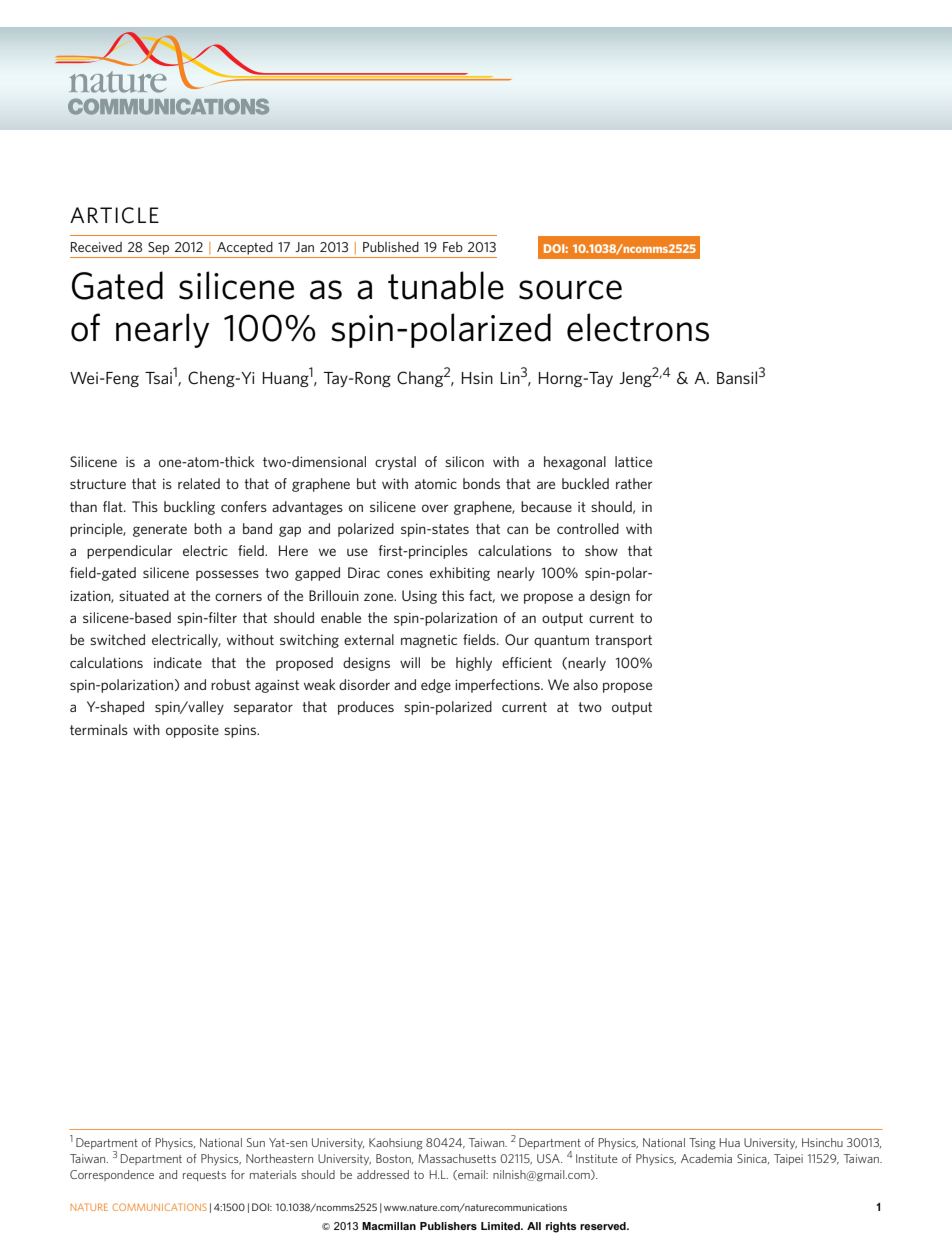 The height and width of the screenshot is (1251, 952). I want to click on edge, so click(436, 686).
